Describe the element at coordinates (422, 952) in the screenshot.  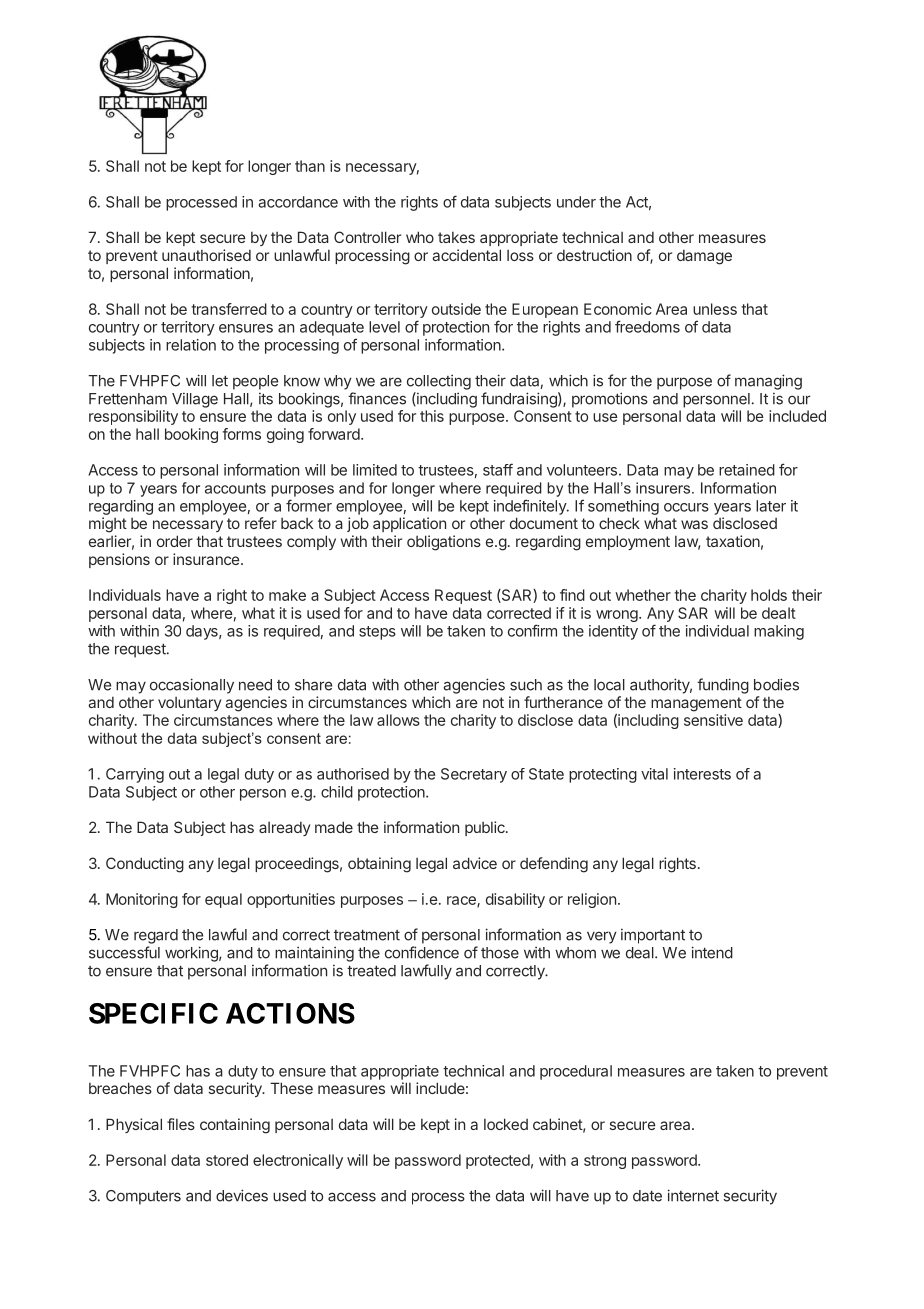
I see `confidence` at that location.
